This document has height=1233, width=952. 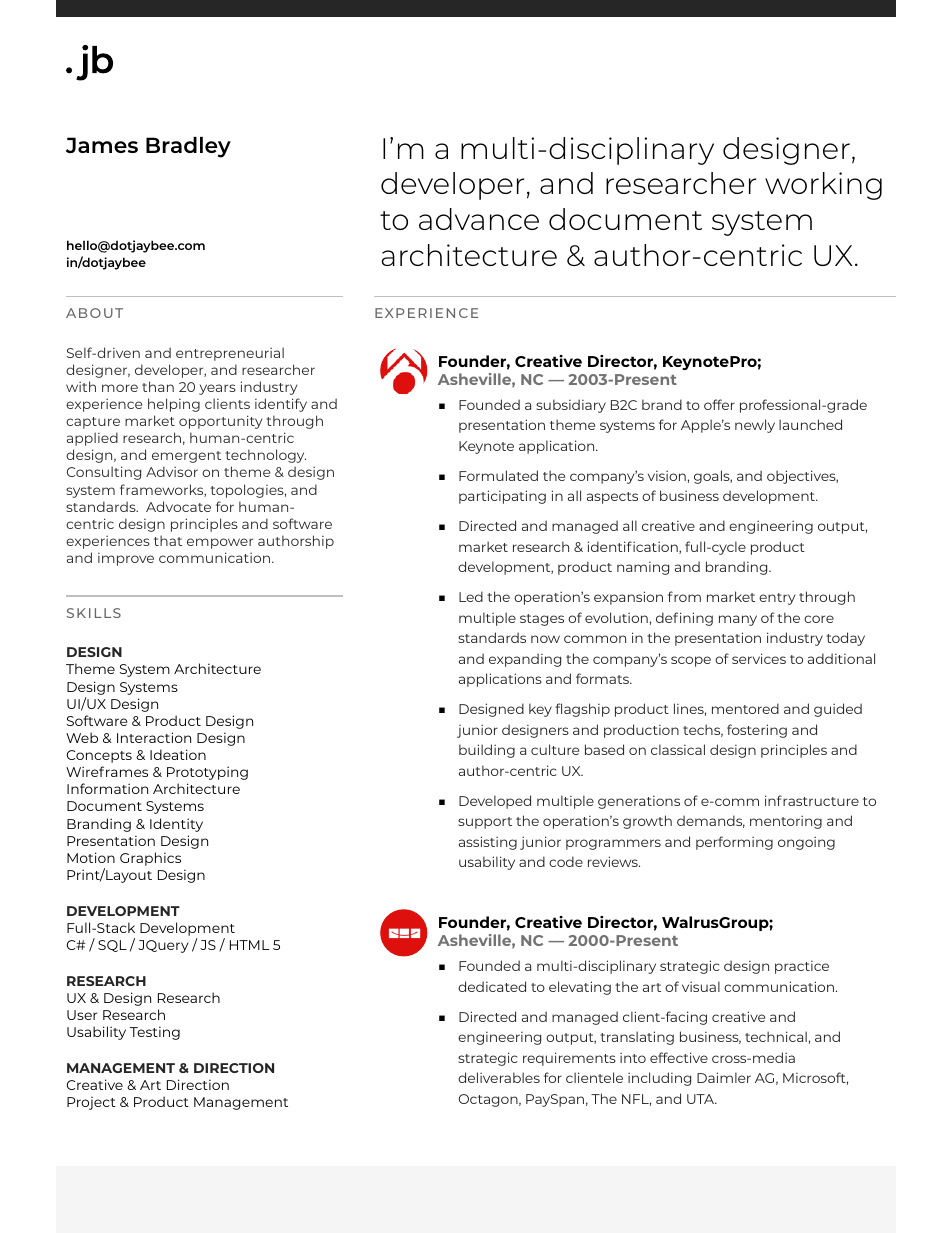 What do you see at coordinates (188, 147) in the document?
I see `Bradley` at bounding box center [188, 147].
